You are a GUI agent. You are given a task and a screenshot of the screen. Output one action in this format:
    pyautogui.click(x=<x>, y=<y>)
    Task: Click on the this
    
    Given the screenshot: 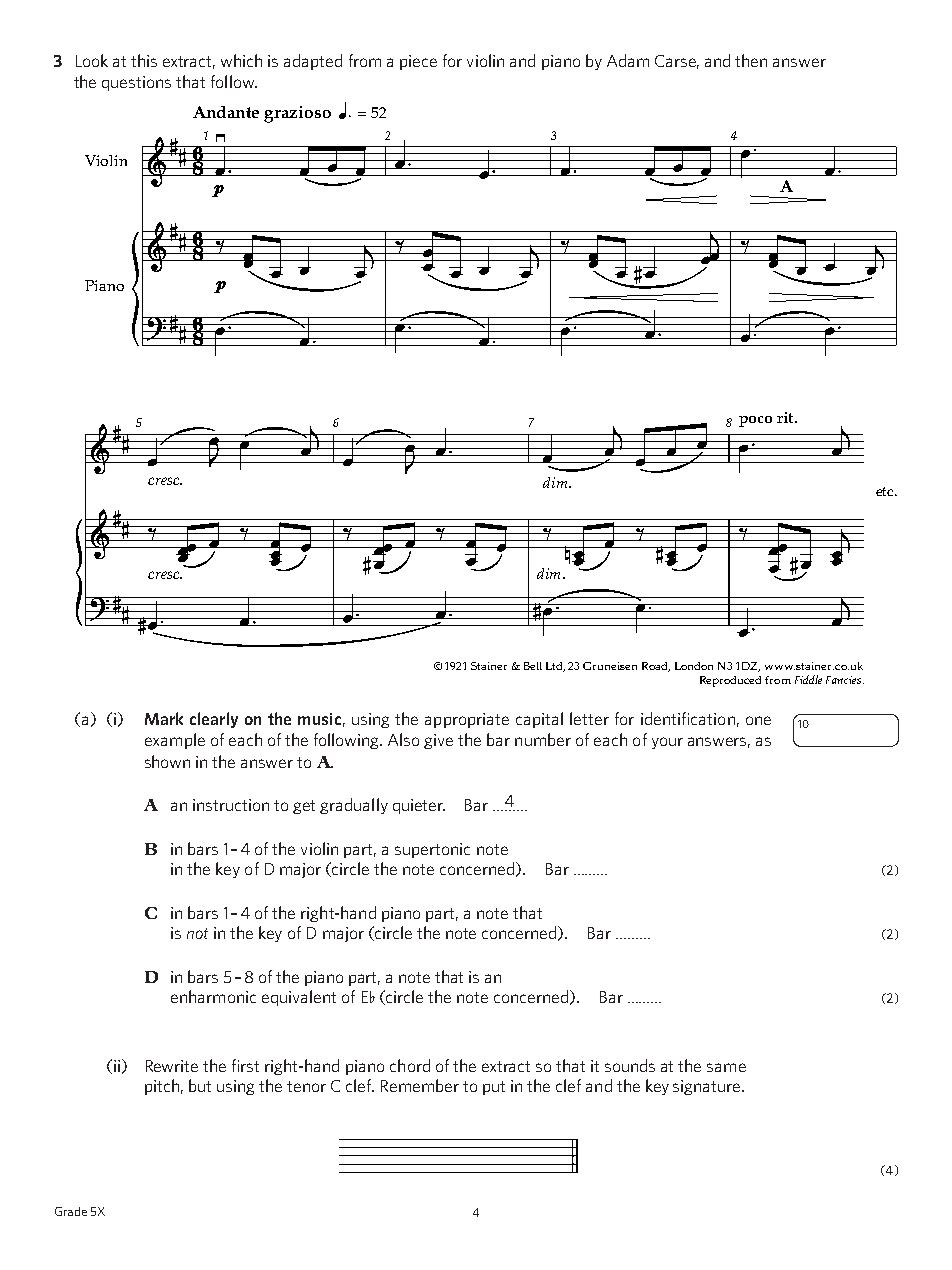 What is the action you would take?
    pyautogui.click(x=144, y=60)
